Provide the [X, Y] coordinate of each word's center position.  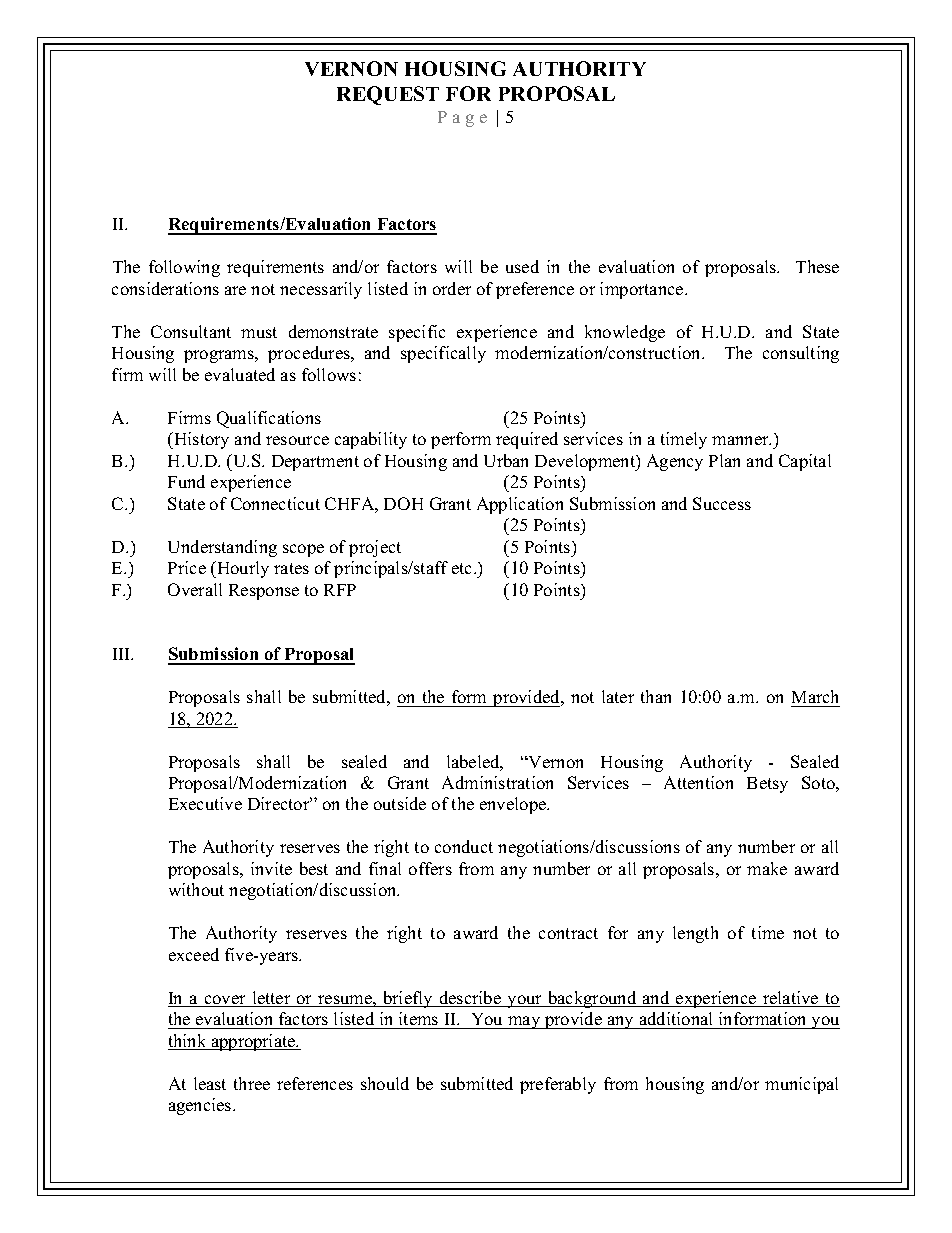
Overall [195, 589]
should [385, 1083]
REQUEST [388, 95]
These [817, 266]
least [210, 1083]
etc [463, 568]
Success [722, 503]
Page [462, 119]
